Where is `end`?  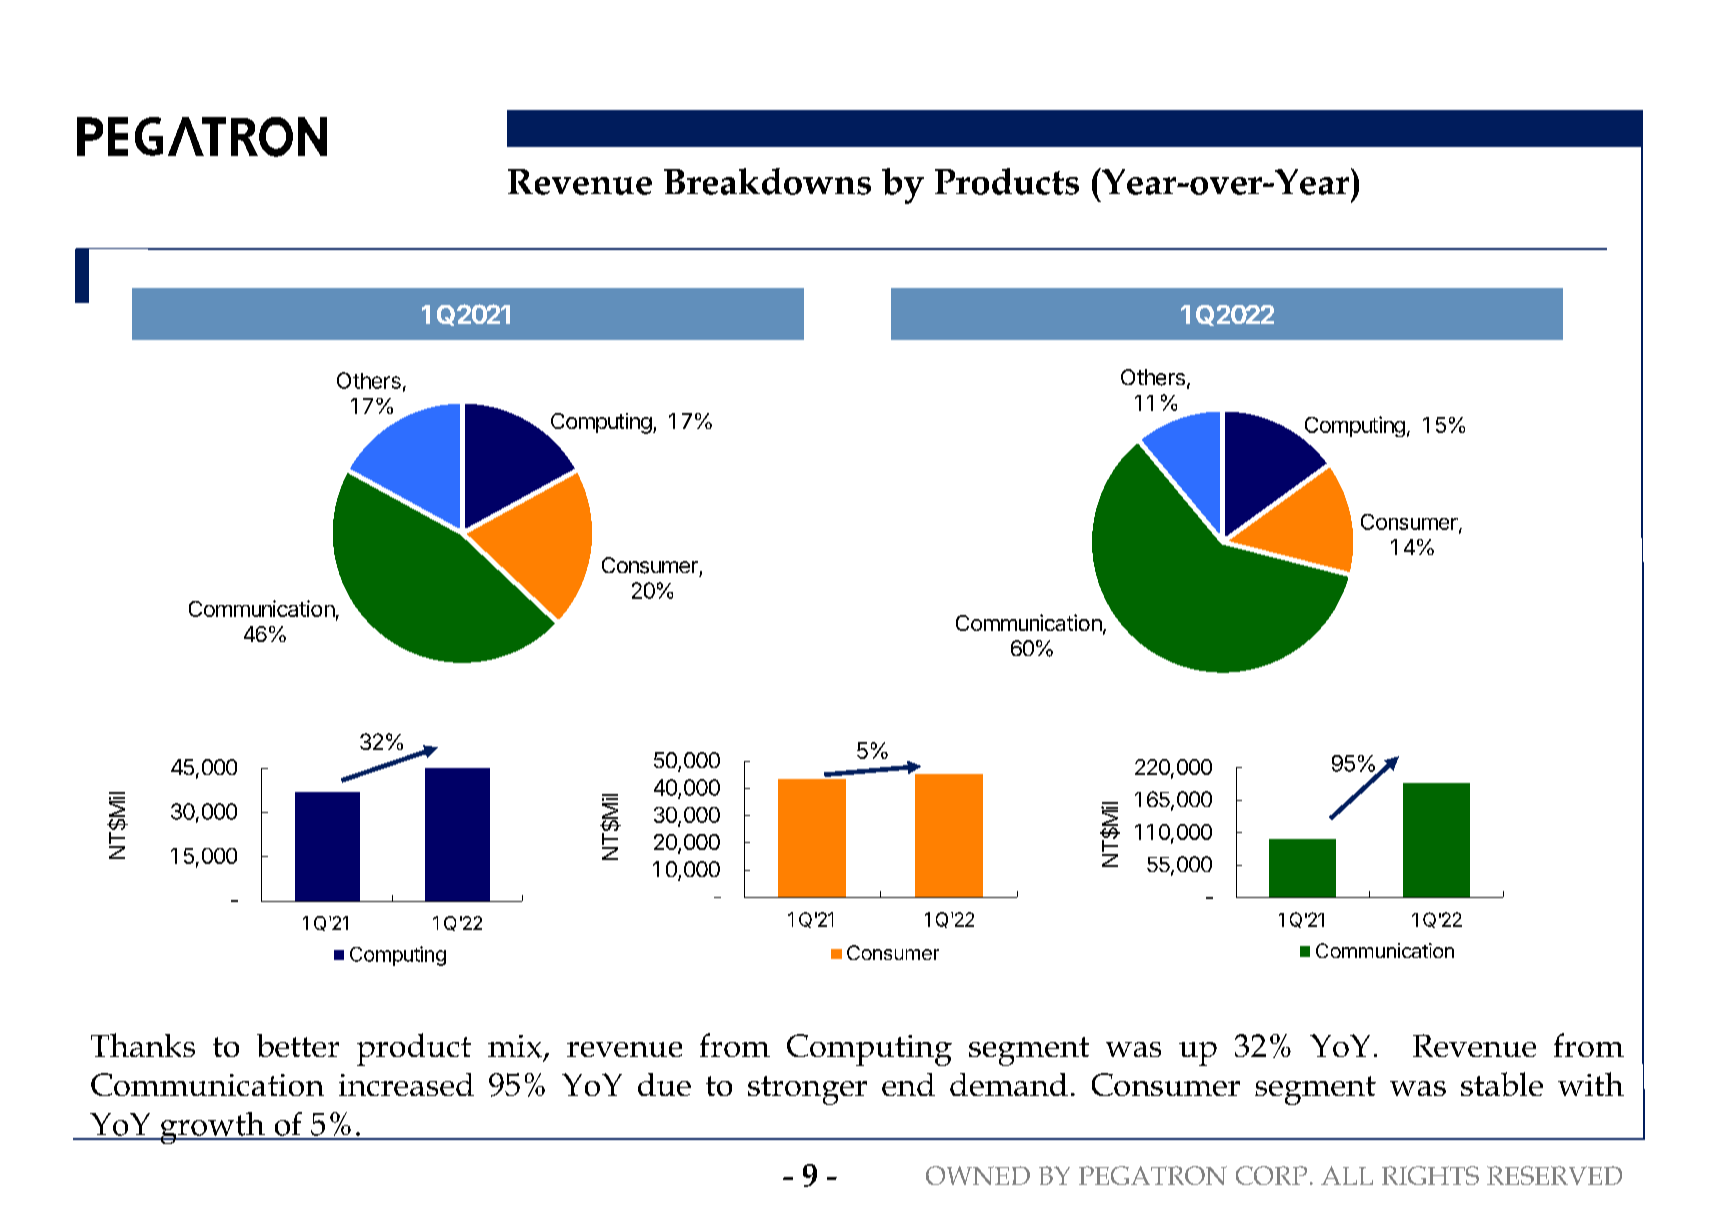 end is located at coordinates (908, 1084).
